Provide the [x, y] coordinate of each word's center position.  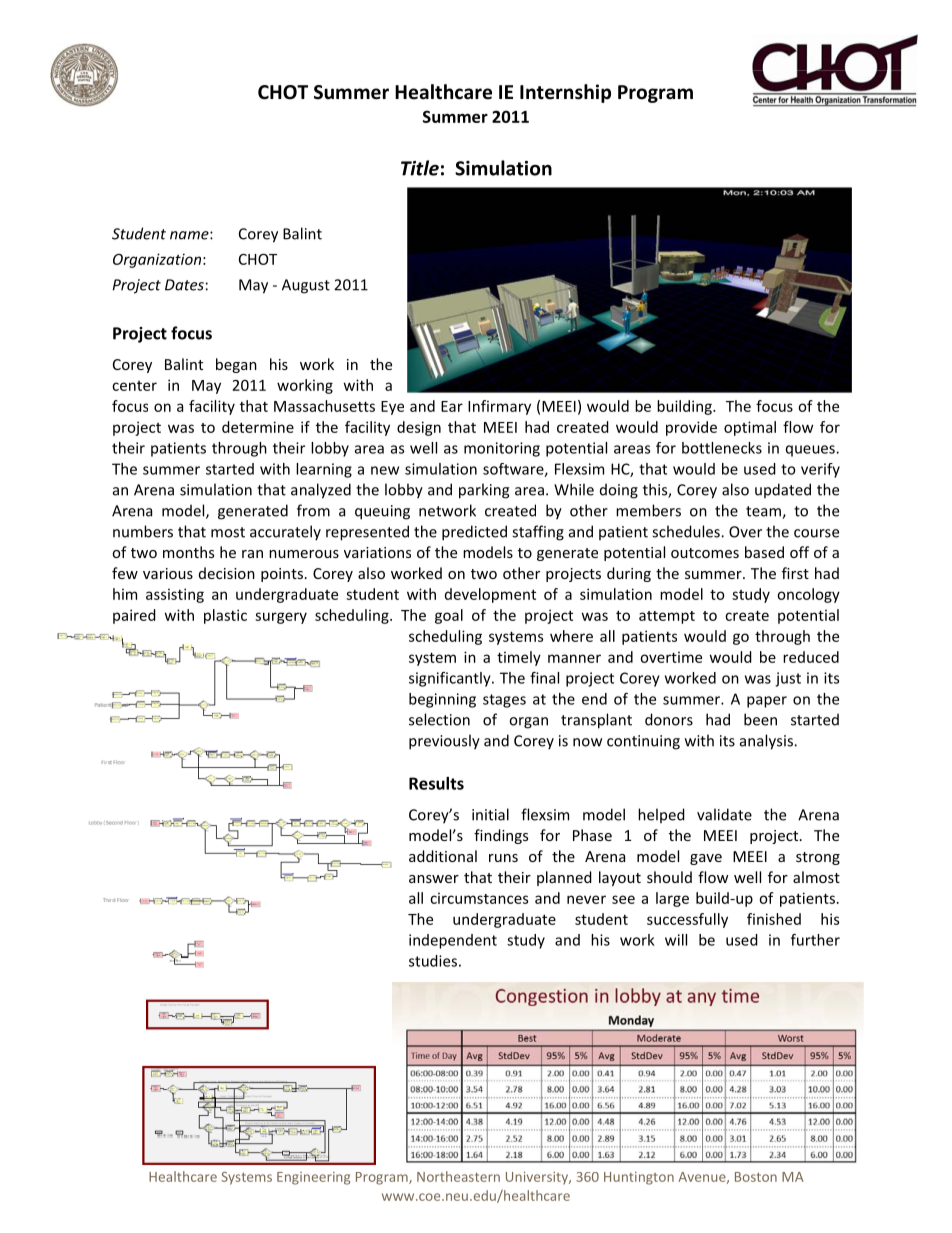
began [236, 365]
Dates [184, 285]
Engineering [313, 1178]
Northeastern [458, 1176]
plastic [225, 616]
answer [434, 879]
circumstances [479, 898]
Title [420, 168]
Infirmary [499, 407]
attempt [667, 617]
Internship [565, 93]
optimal [750, 428]
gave [706, 859]
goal [449, 616]
